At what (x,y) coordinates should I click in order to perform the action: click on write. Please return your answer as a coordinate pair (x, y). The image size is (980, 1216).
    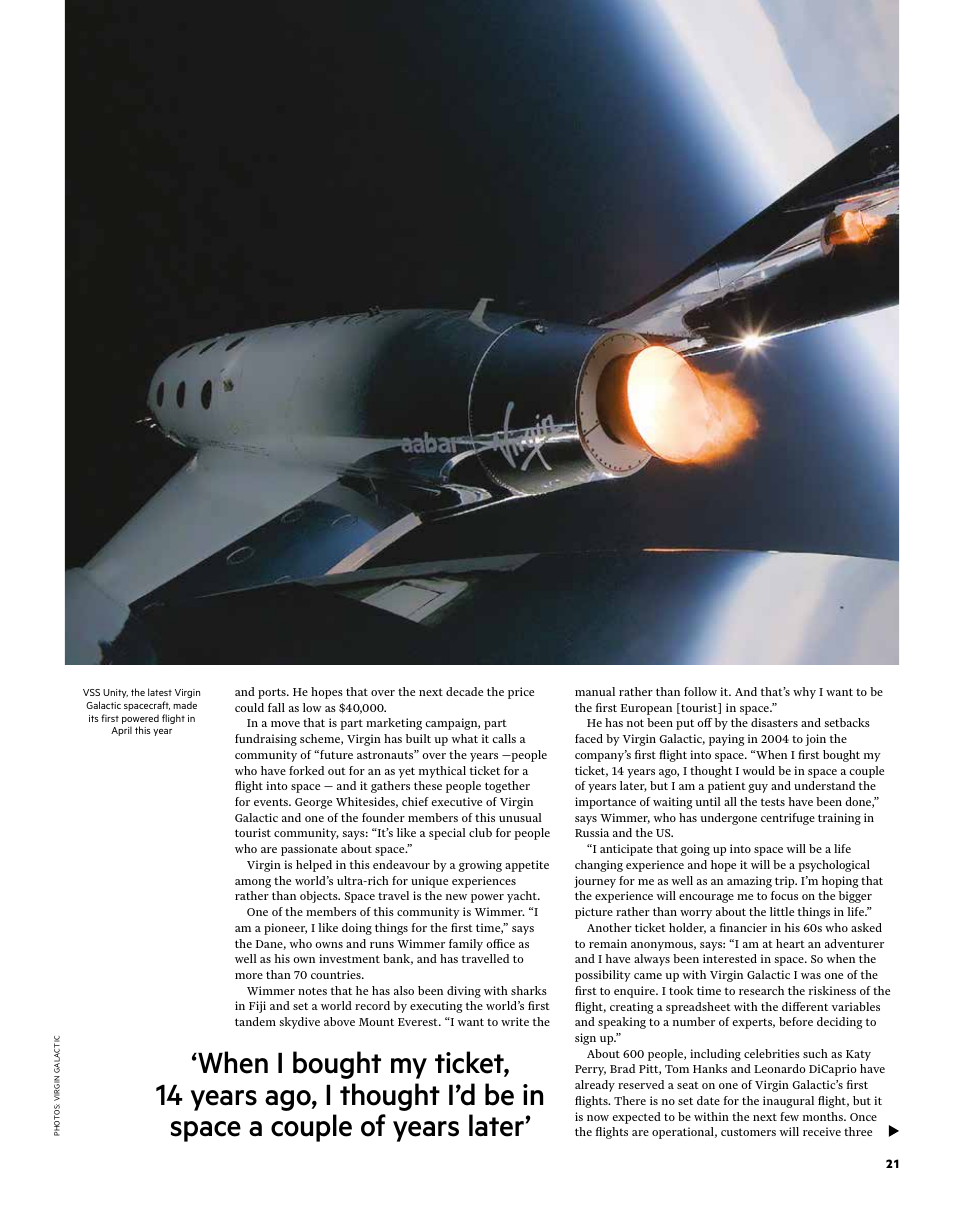
    Looking at the image, I should click on (515, 1021).
